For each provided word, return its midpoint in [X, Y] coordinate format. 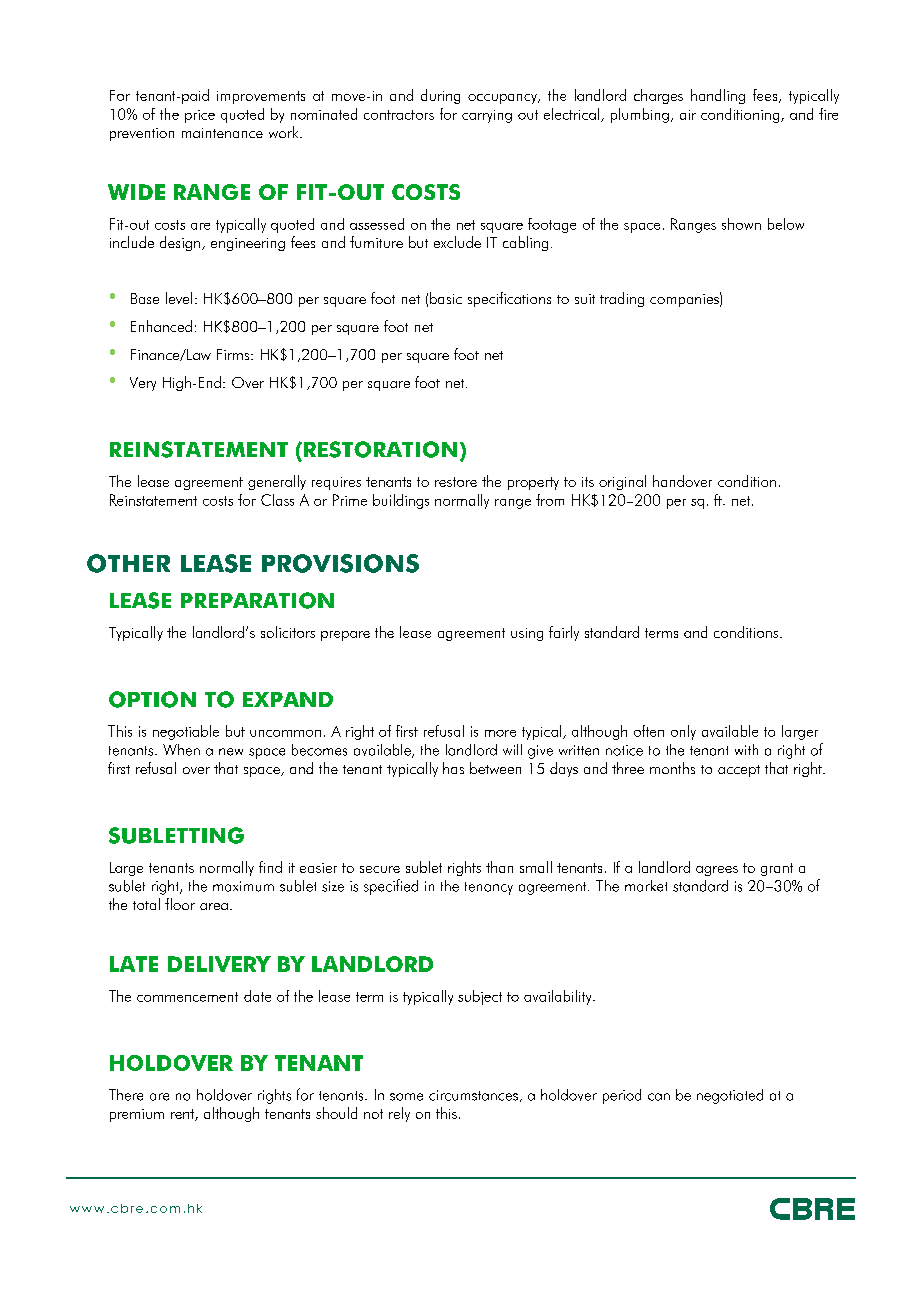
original [622, 482]
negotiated [730, 1096]
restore [456, 482]
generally [277, 482]
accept [739, 771]
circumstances [473, 1095]
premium [137, 1115]
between [495, 768]
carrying [487, 116]
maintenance [222, 133]
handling [718, 96]
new [231, 752]
